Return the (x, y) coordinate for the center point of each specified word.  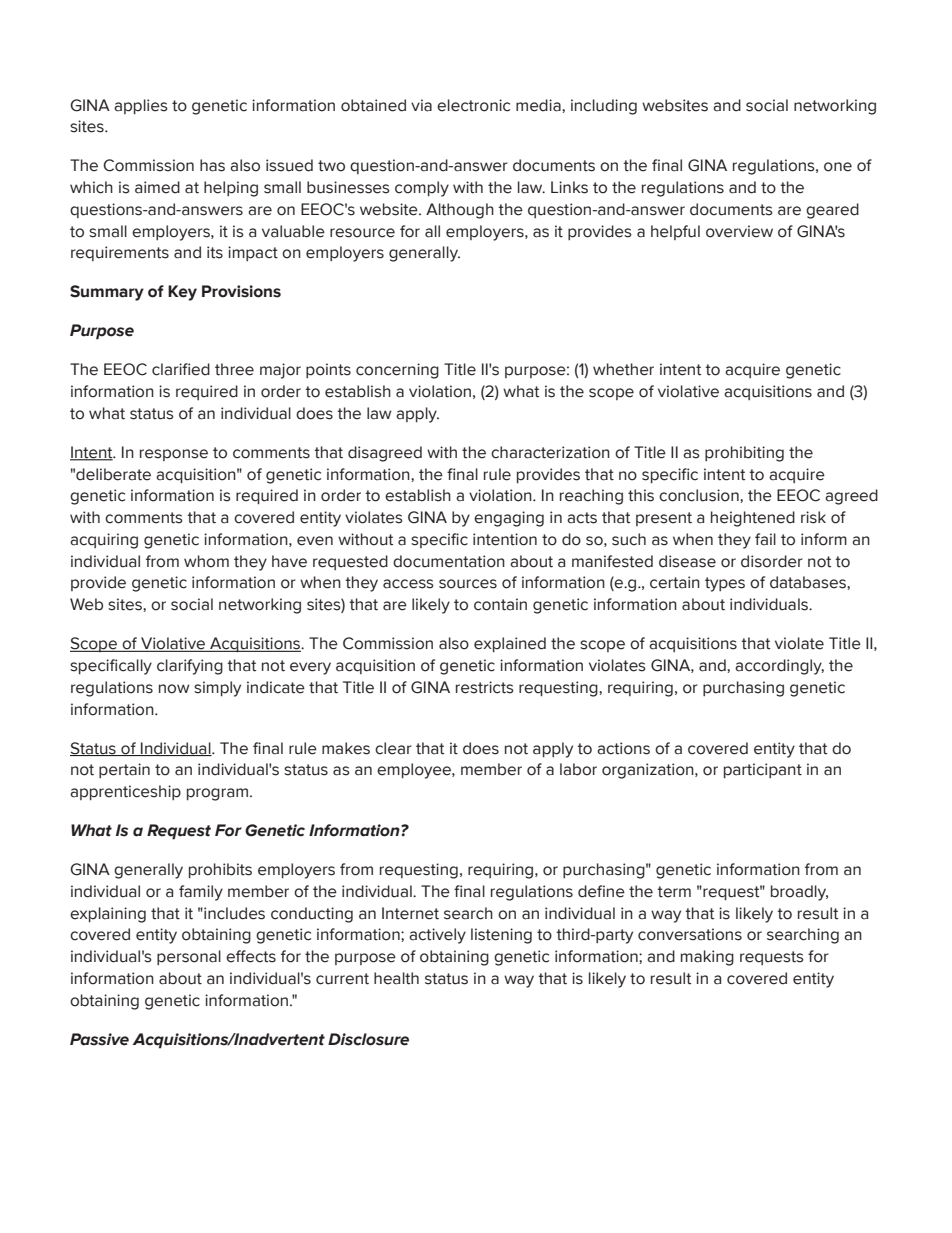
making (707, 958)
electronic (473, 105)
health (396, 978)
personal (189, 957)
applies (141, 106)
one (838, 167)
